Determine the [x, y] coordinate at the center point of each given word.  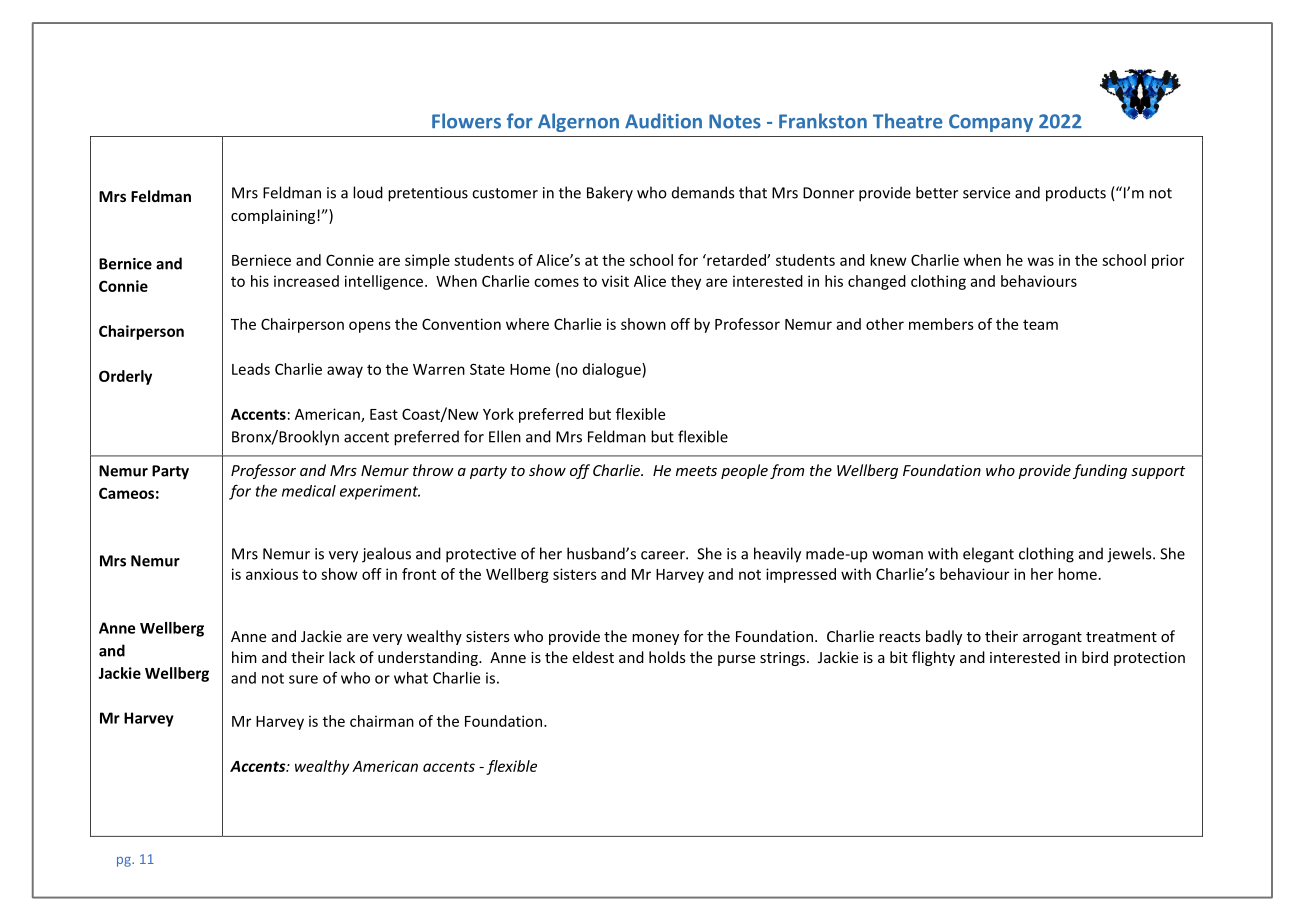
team [1040, 324]
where [527, 324]
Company [991, 123]
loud [368, 192]
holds [667, 657]
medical [309, 491]
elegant [988, 555]
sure [303, 679]
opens [370, 327]
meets [696, 471]
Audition [663, 121]
